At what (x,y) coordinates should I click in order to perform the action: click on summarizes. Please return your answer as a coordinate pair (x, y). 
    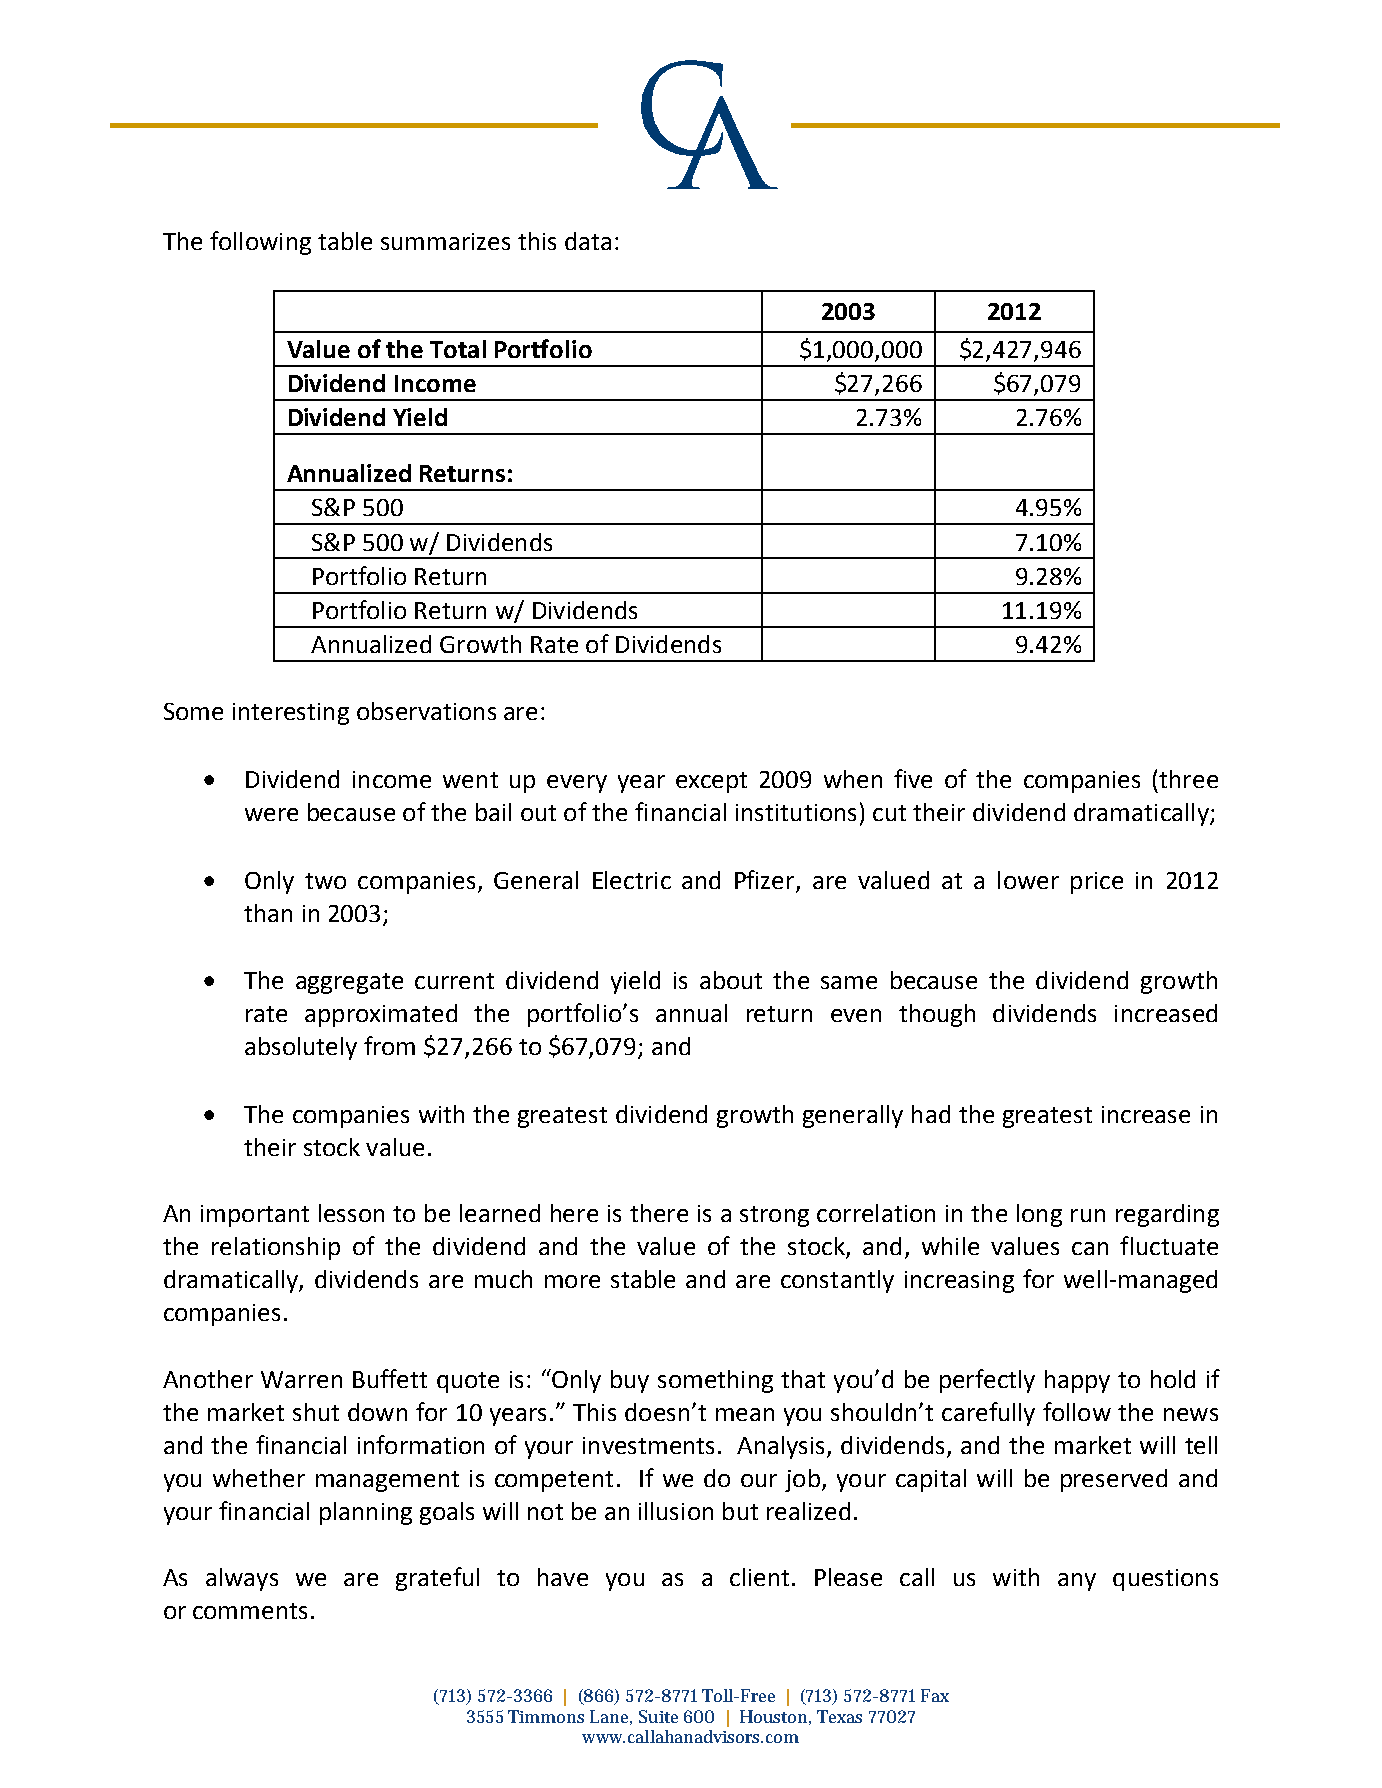
    Looking at the image, I should click on (445, 241).
